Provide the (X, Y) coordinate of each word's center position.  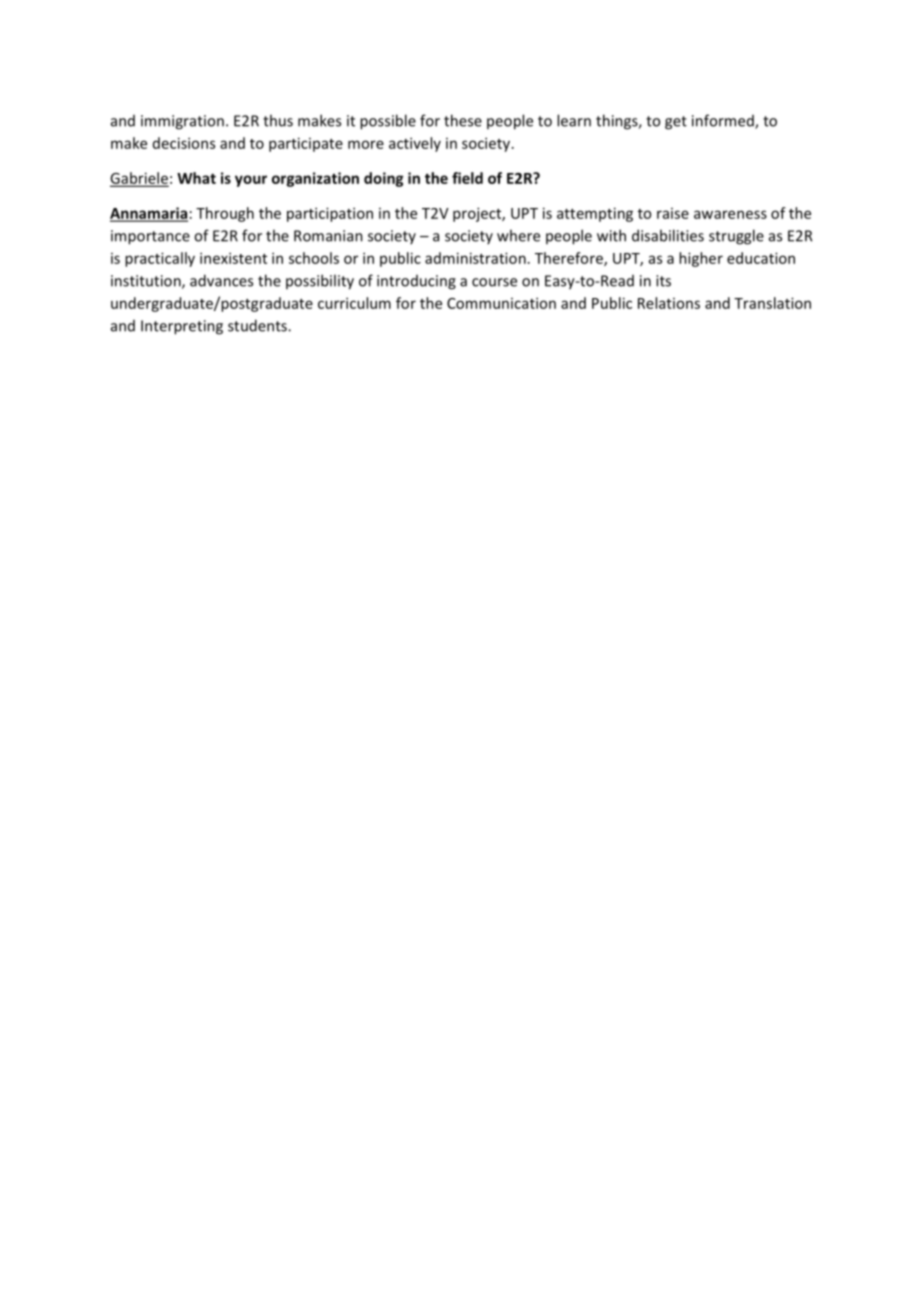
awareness (730, 214)
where (518, 235)
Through (225, 214)
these (463, 120)
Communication (501, 303)
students (258, 325)
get (676, 123)
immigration (182, 122)
